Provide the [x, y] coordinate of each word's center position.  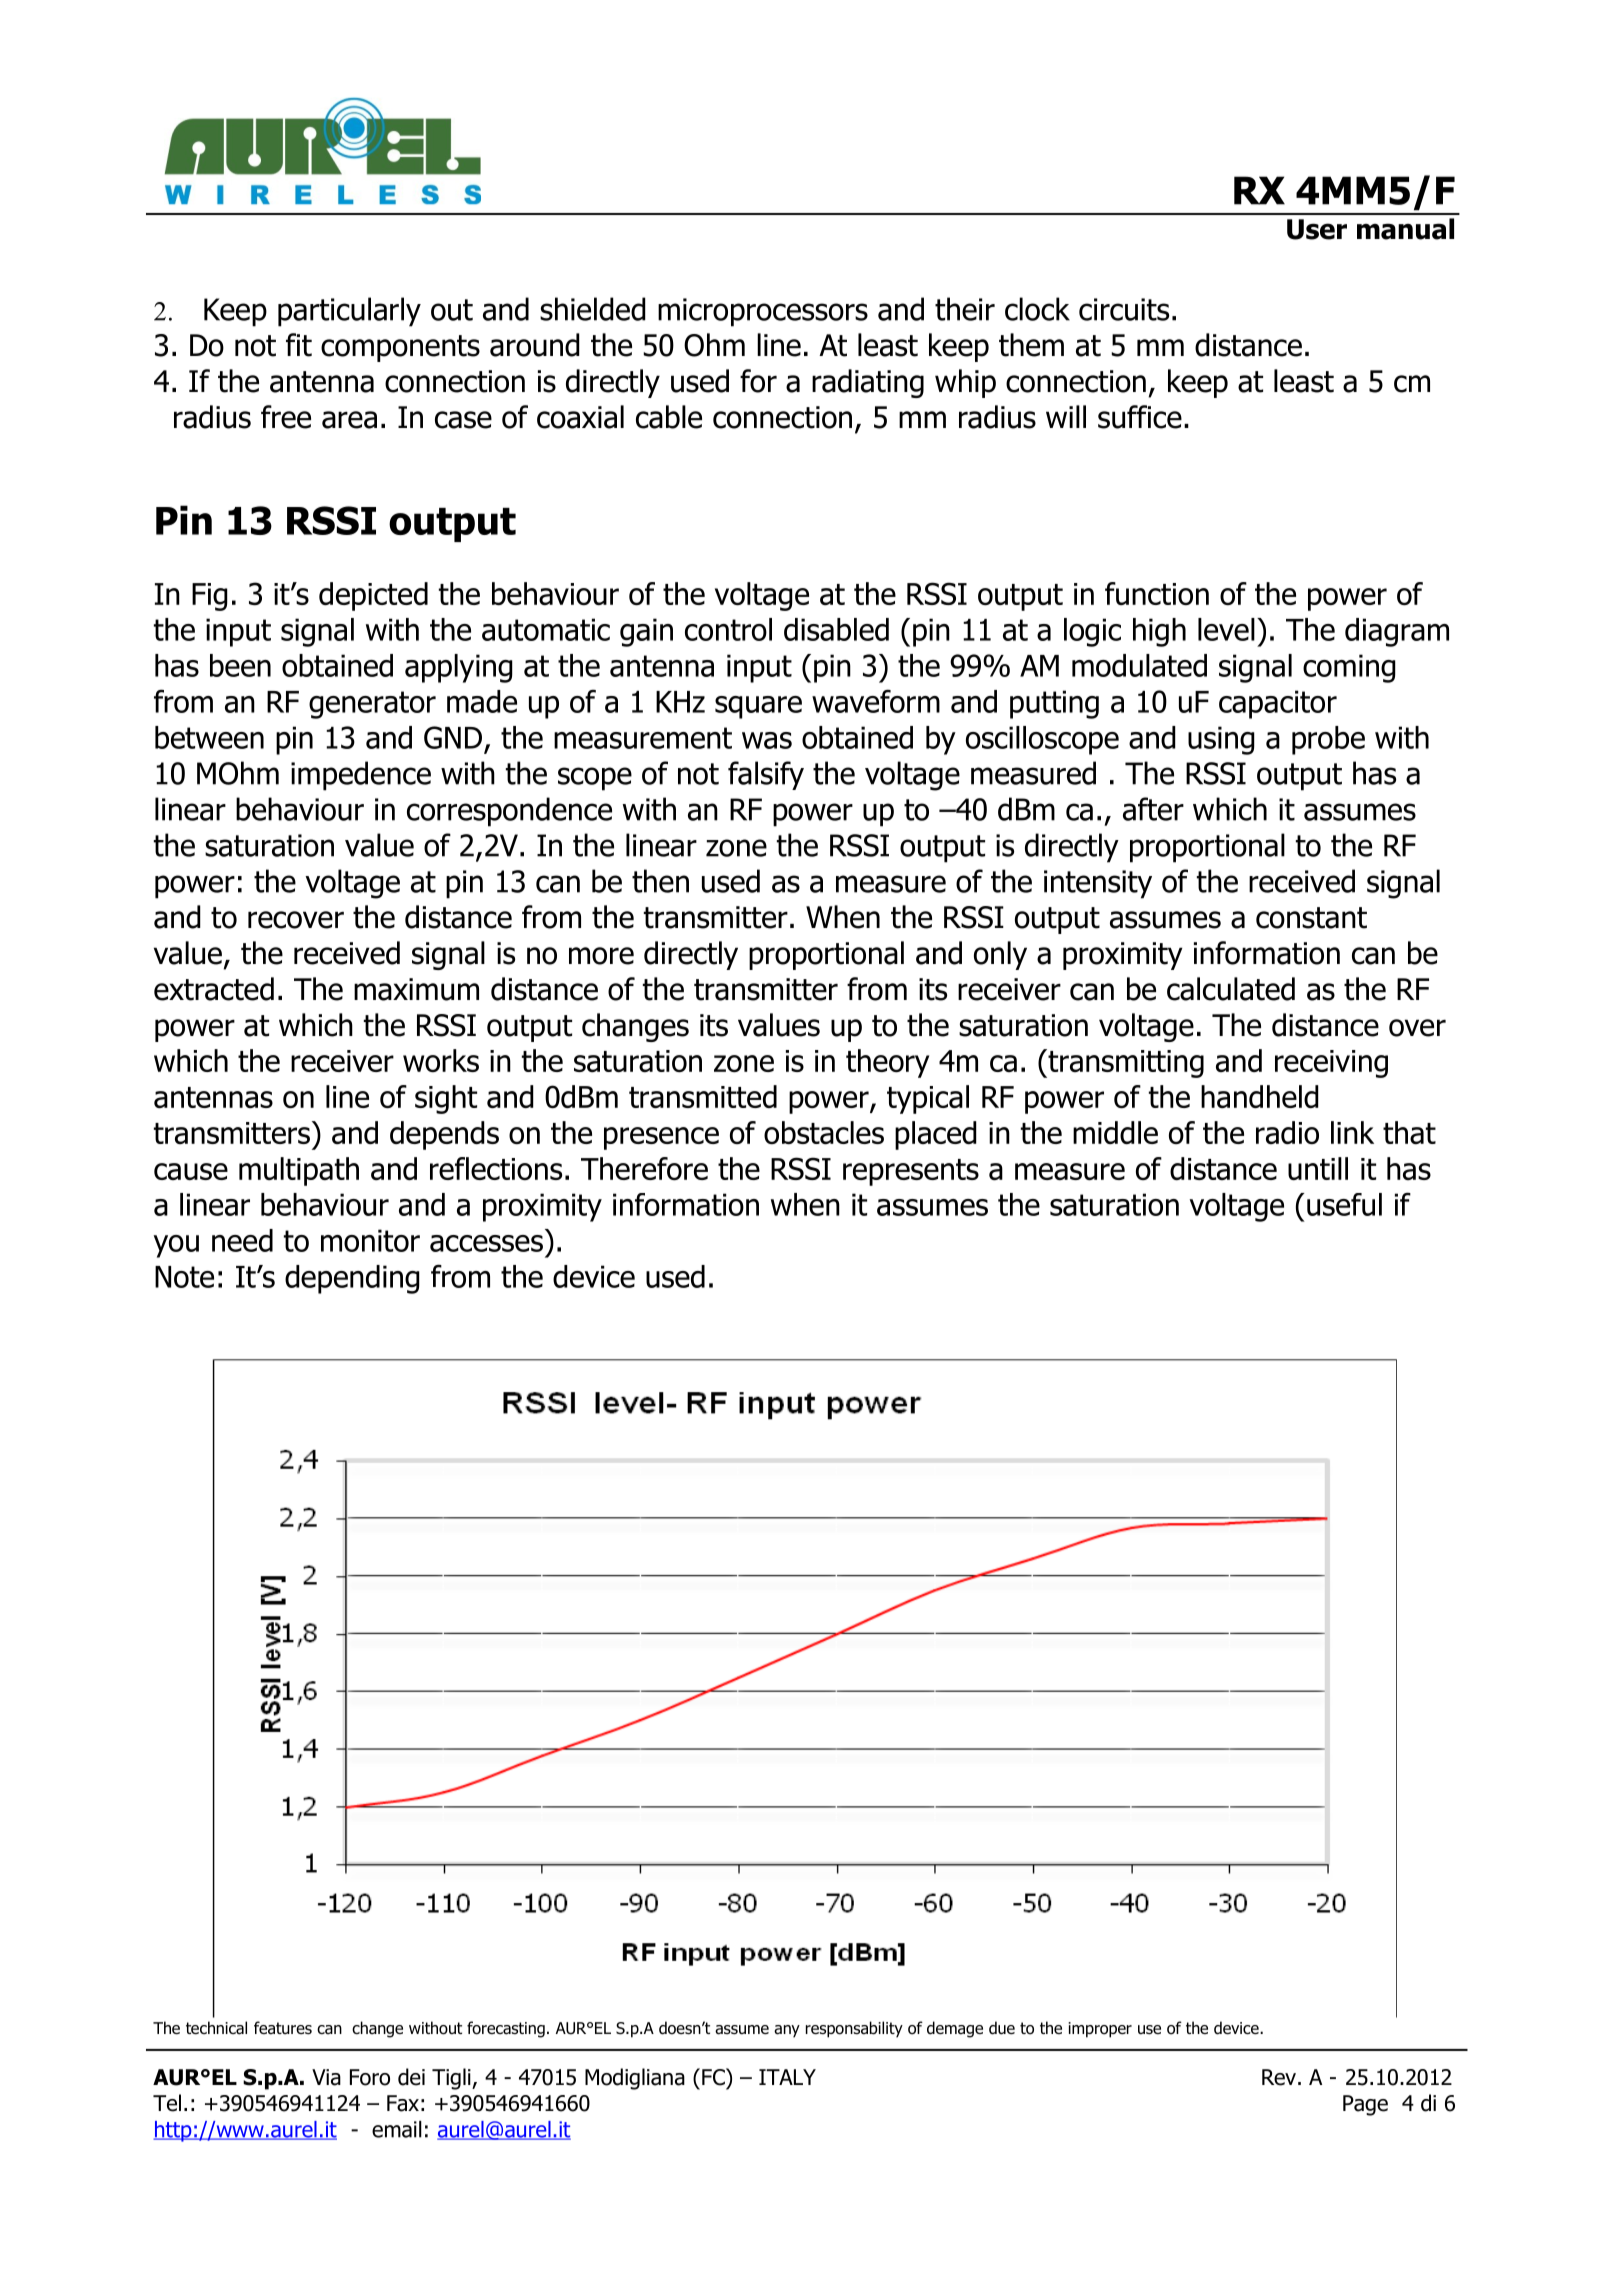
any [787, 2031]
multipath [299, 1171]
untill [1318, 1168]
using [1221, 740]
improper [1100, 2030]
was [767, 740]
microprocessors [763, 312]
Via [326, 2077]
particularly [349, 312]
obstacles [824, 1132]
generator [372, 705]
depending [352, 1279]
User [1317, 229]
